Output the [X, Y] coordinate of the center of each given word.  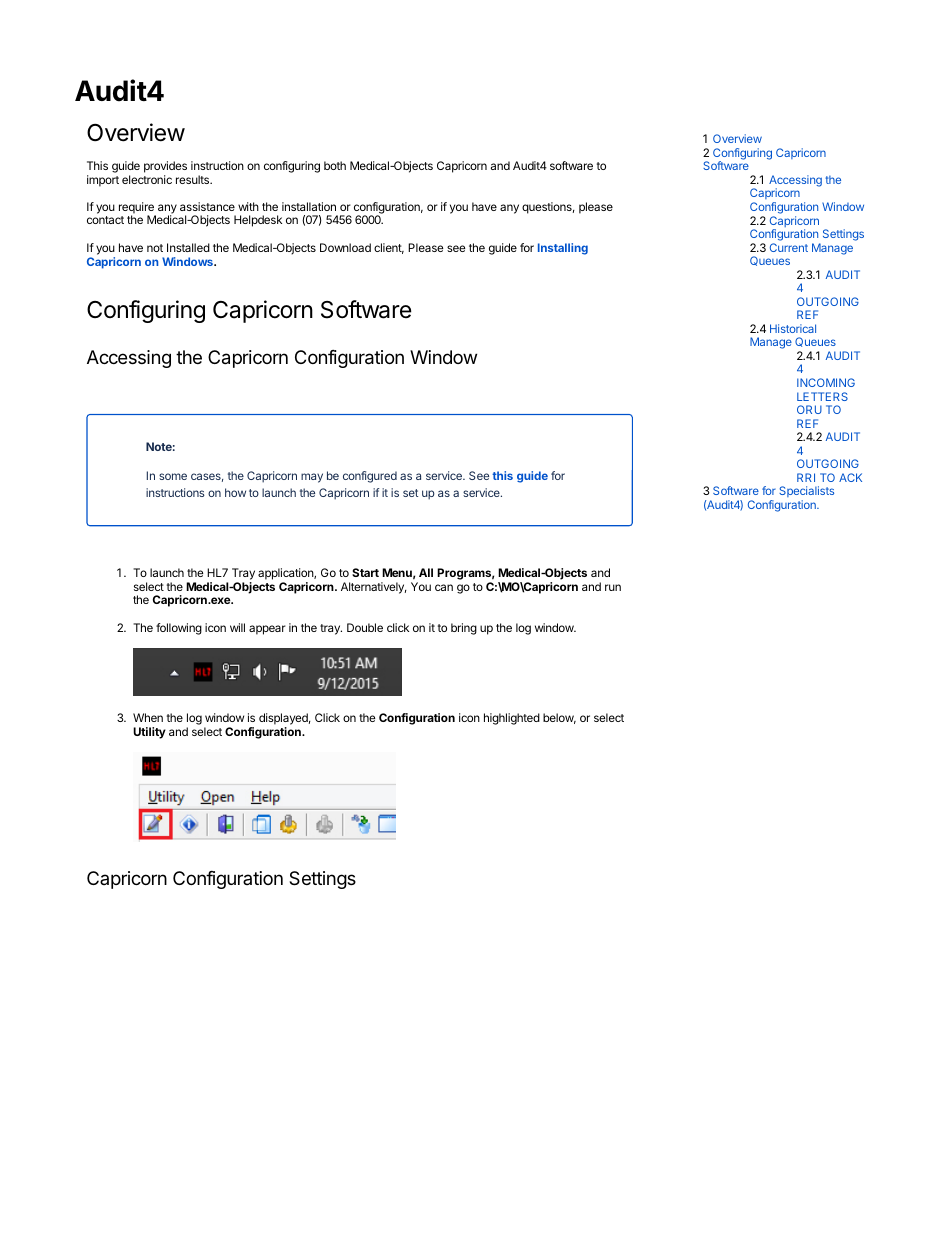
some [173, 476]
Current [789, 247]
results [194, 179]
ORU [809, 409]
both [335, 165]
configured [370, 477]
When [148, 717]
